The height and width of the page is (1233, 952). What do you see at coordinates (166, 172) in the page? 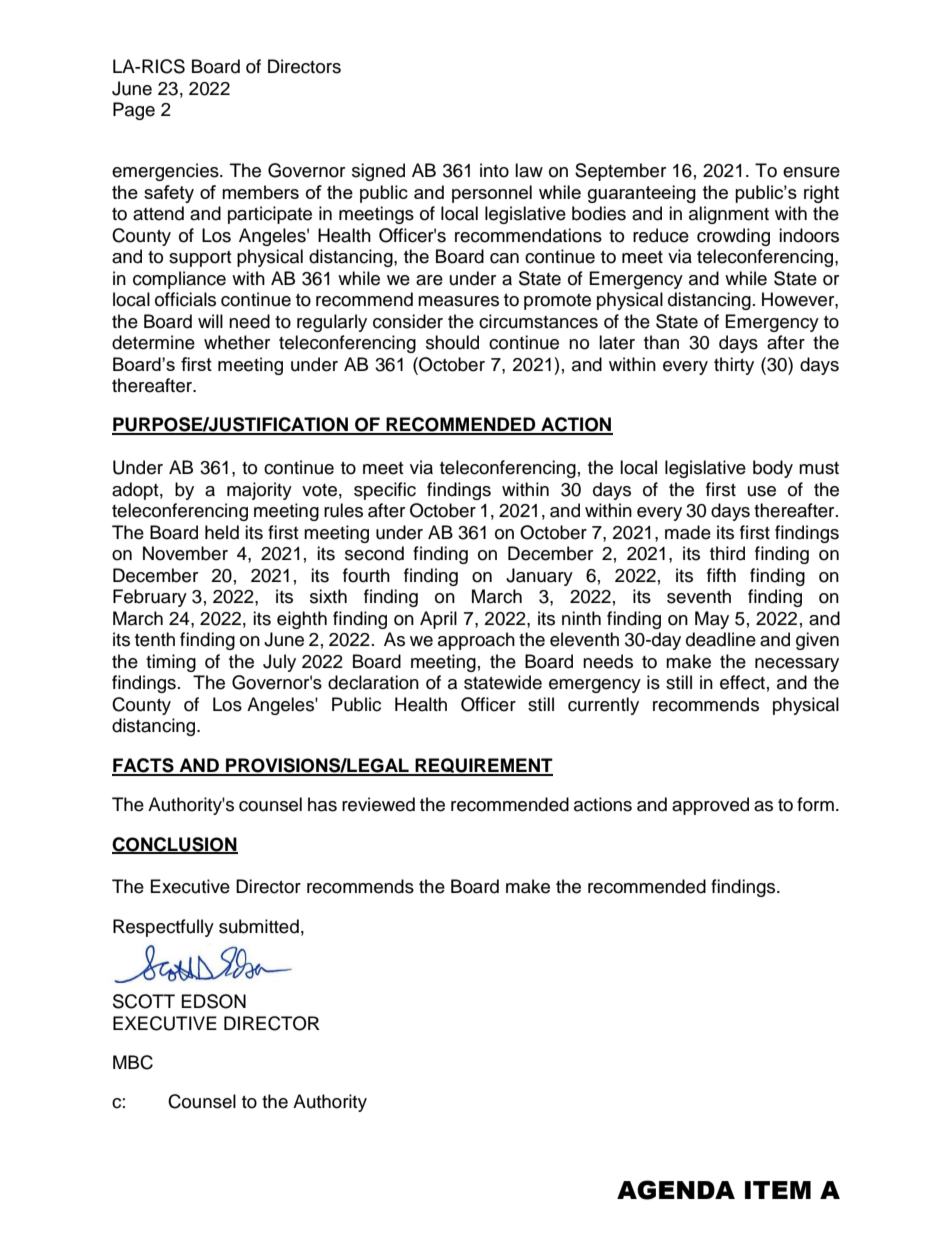
I see `emergencies` at bounding box center [166, 172].
